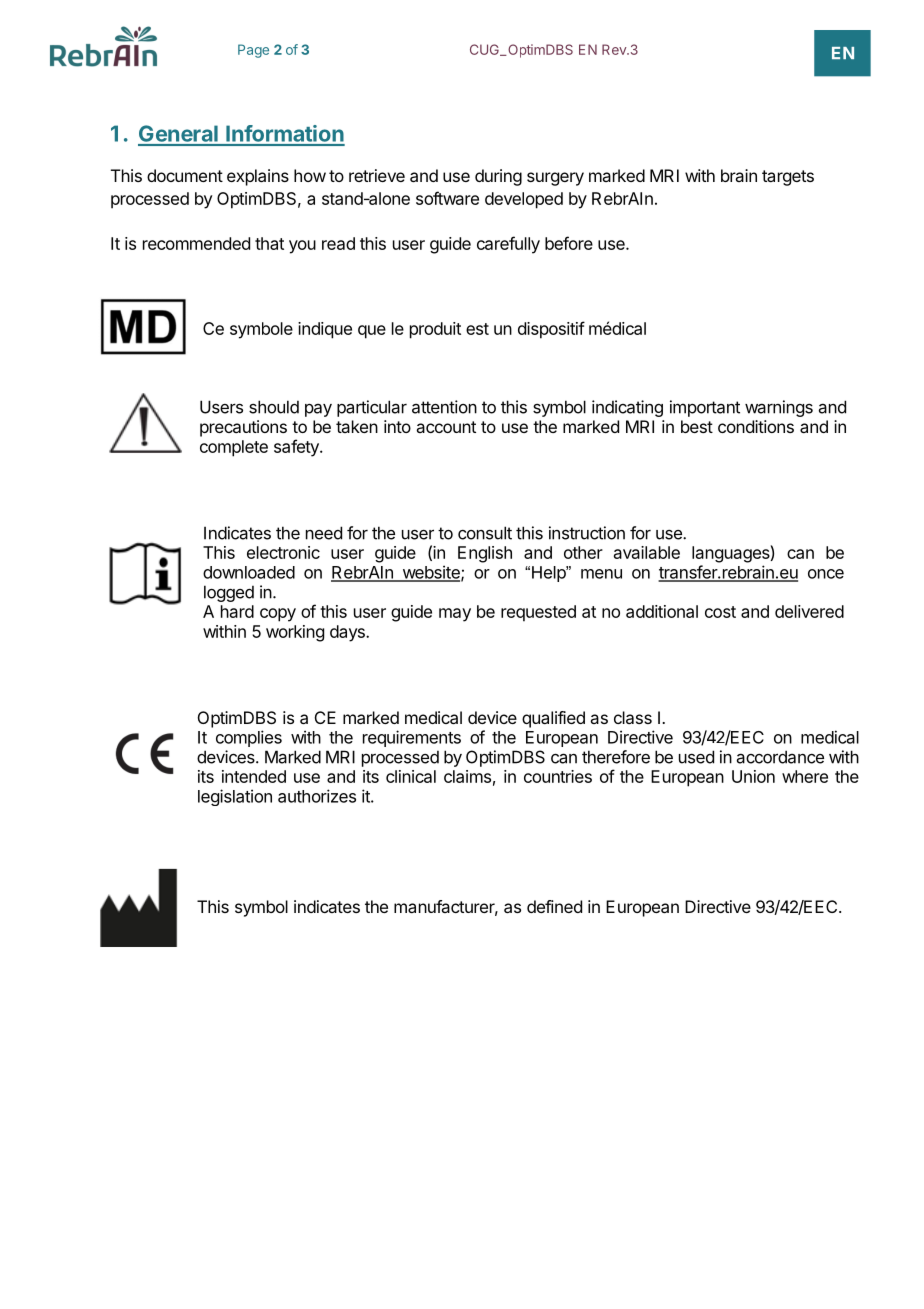 The image size is (924, 1309). What do you see at coordinates (234, 448) in the screenshot?
I see `complete` at bounding box center [234, 448].
